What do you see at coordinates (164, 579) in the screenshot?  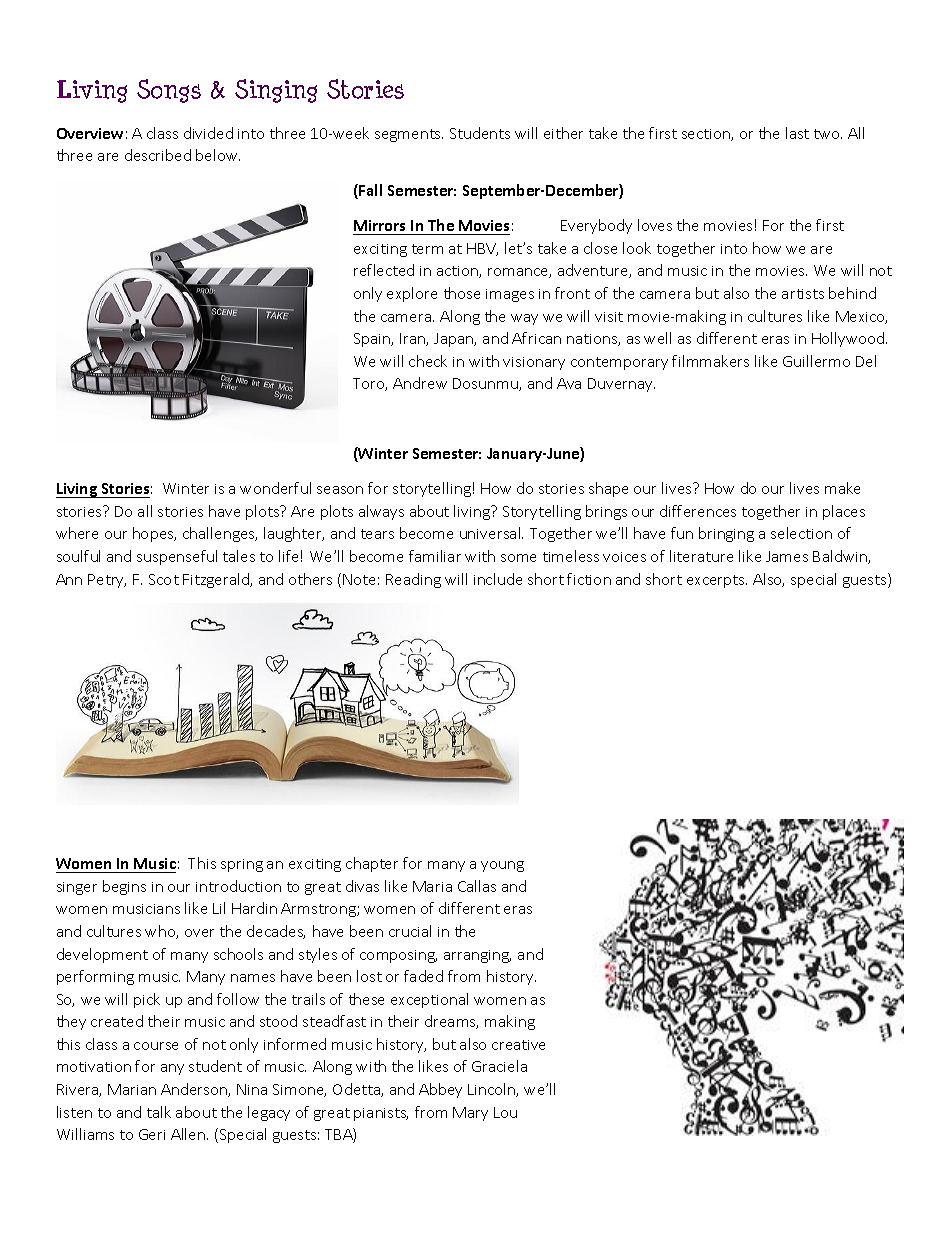 I see `Scot` at bounding box center [164, 579].
